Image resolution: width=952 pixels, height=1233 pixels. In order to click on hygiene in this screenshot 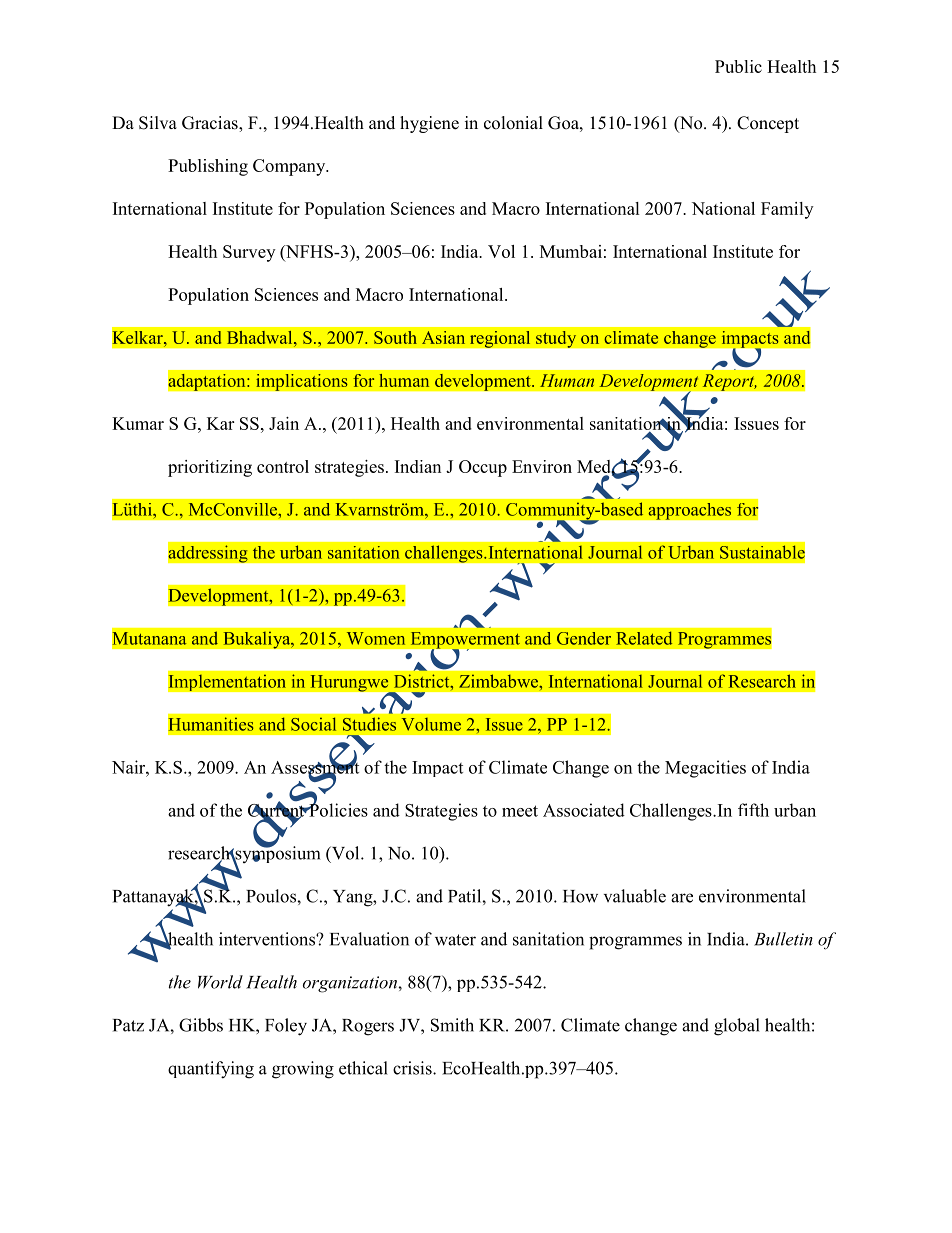, I will do `click(429, 124)`.
